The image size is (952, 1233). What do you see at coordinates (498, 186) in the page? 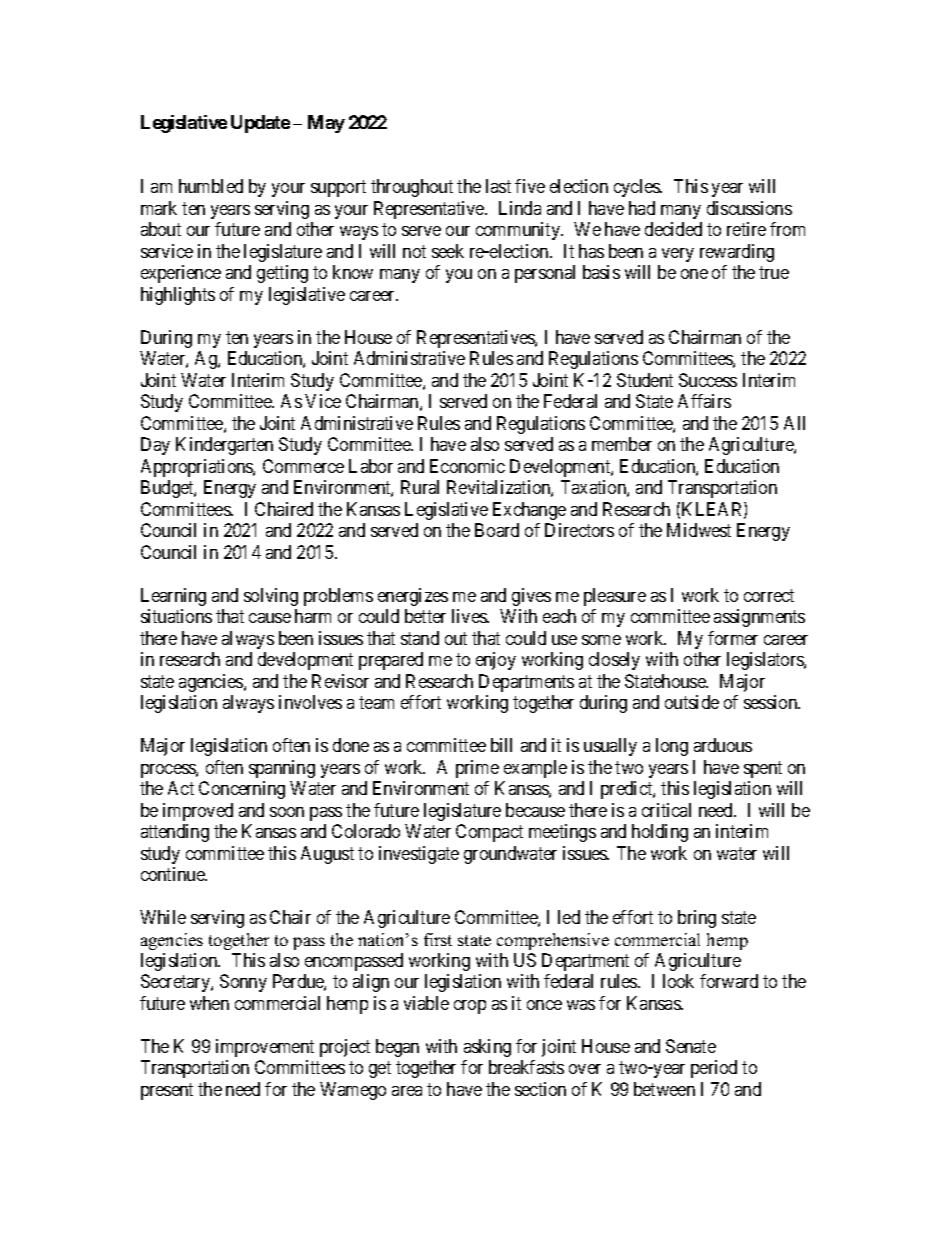
I see `last` at bounding box center [498, 186].
